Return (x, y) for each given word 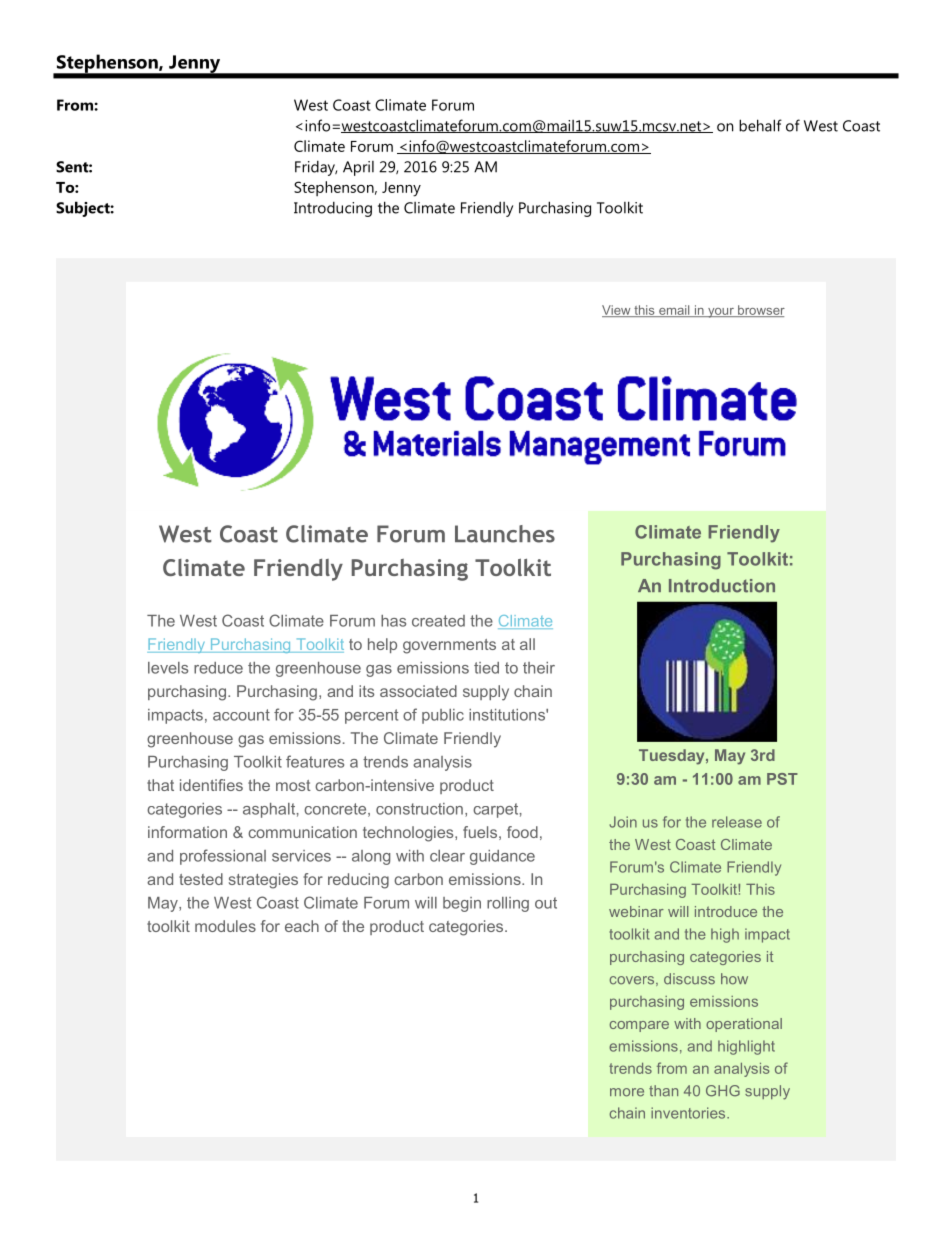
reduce (218, 668)
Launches (505, 534)
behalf (760, 125)
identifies (211, 785)
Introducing (333, 209)
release (737, 822)
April (358, 168)
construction (419, 809)
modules (225, 926)
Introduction (722, 586)
